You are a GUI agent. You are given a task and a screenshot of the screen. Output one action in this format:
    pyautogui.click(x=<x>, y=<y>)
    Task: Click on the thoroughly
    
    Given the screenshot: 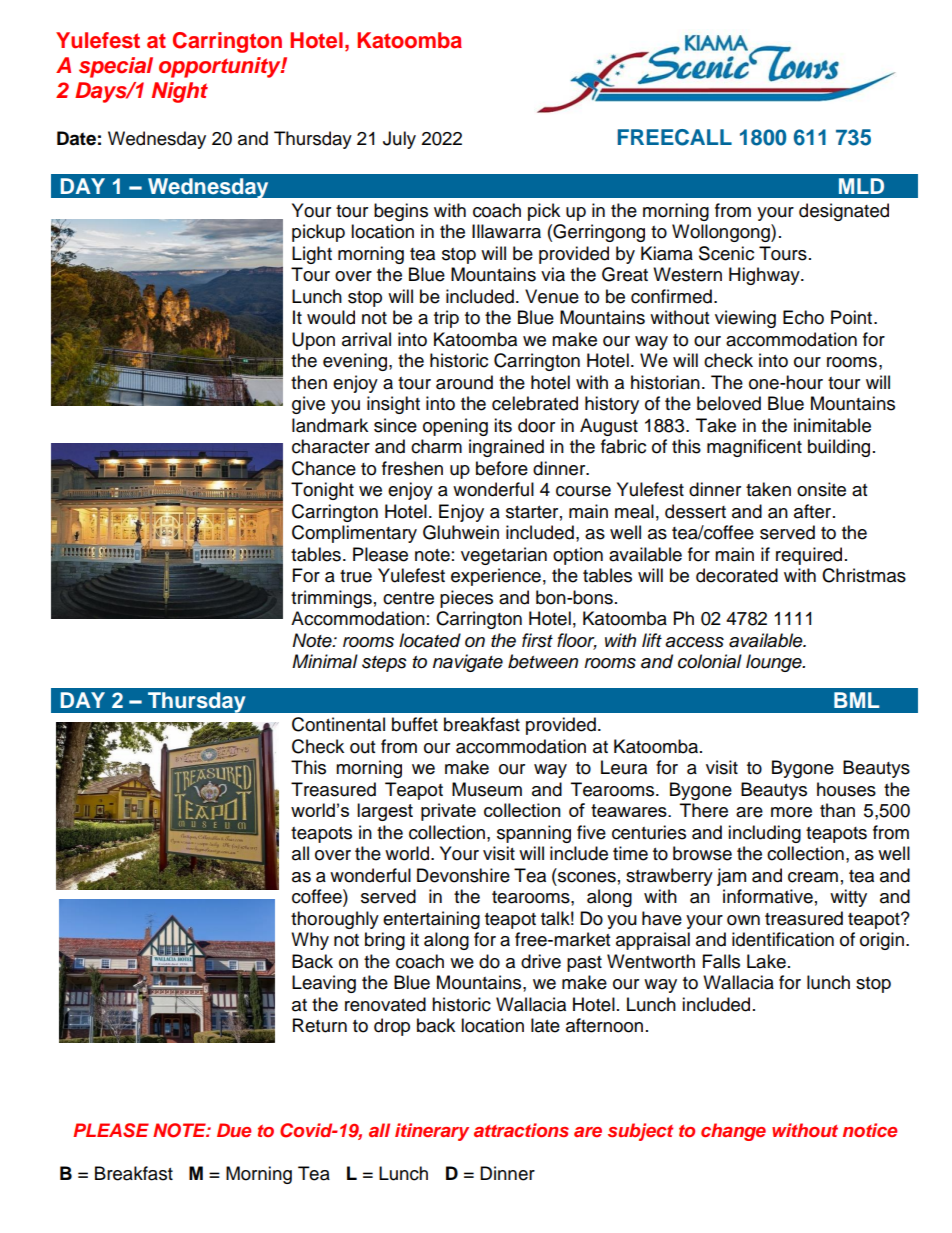 What is the action you would take?
    pyautogui.click(x=335, y=920)
